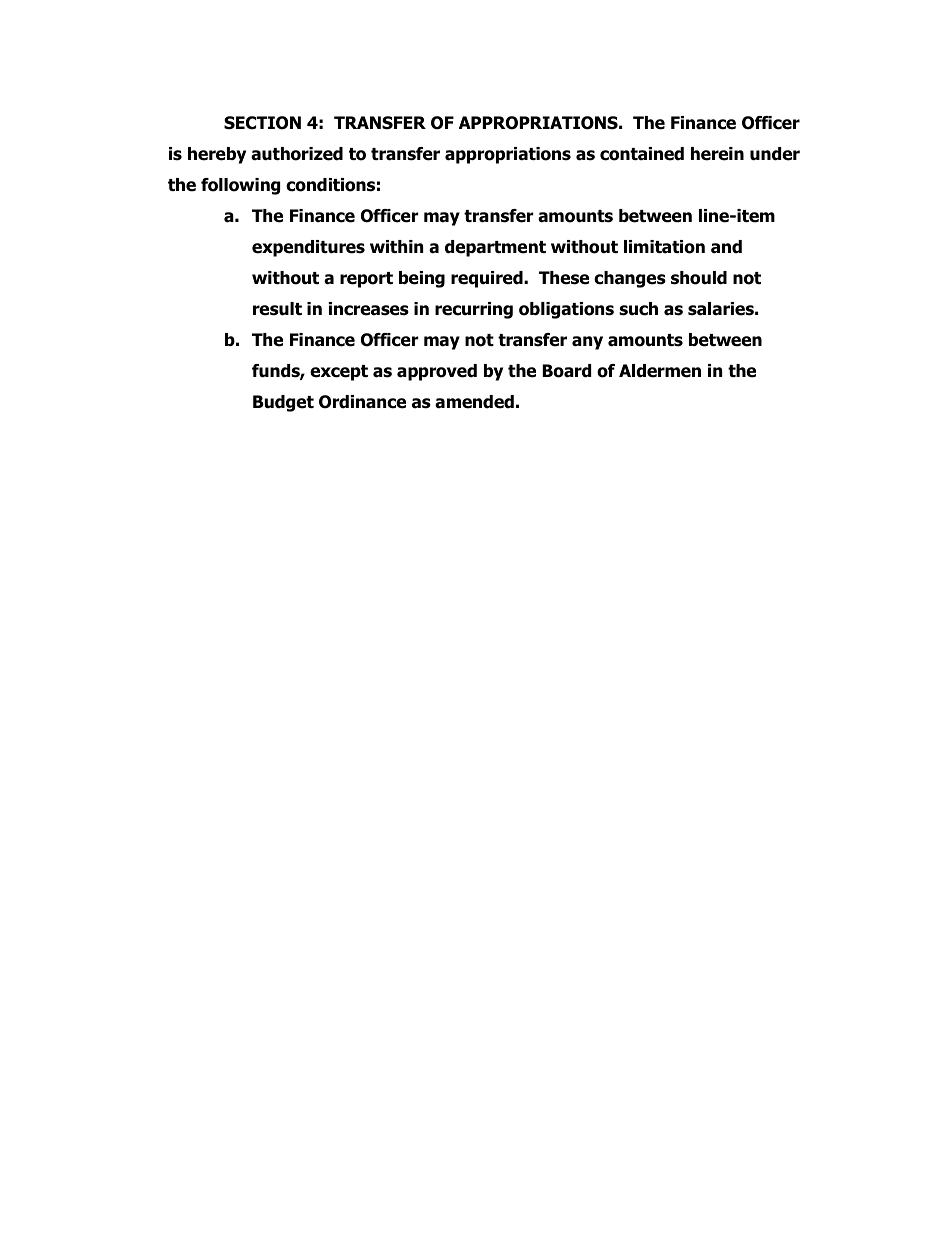 This screenshot has width=952, height=1233. Describe the element at coordinates (277, 309) in the screenshot. I see `result` at that location.
